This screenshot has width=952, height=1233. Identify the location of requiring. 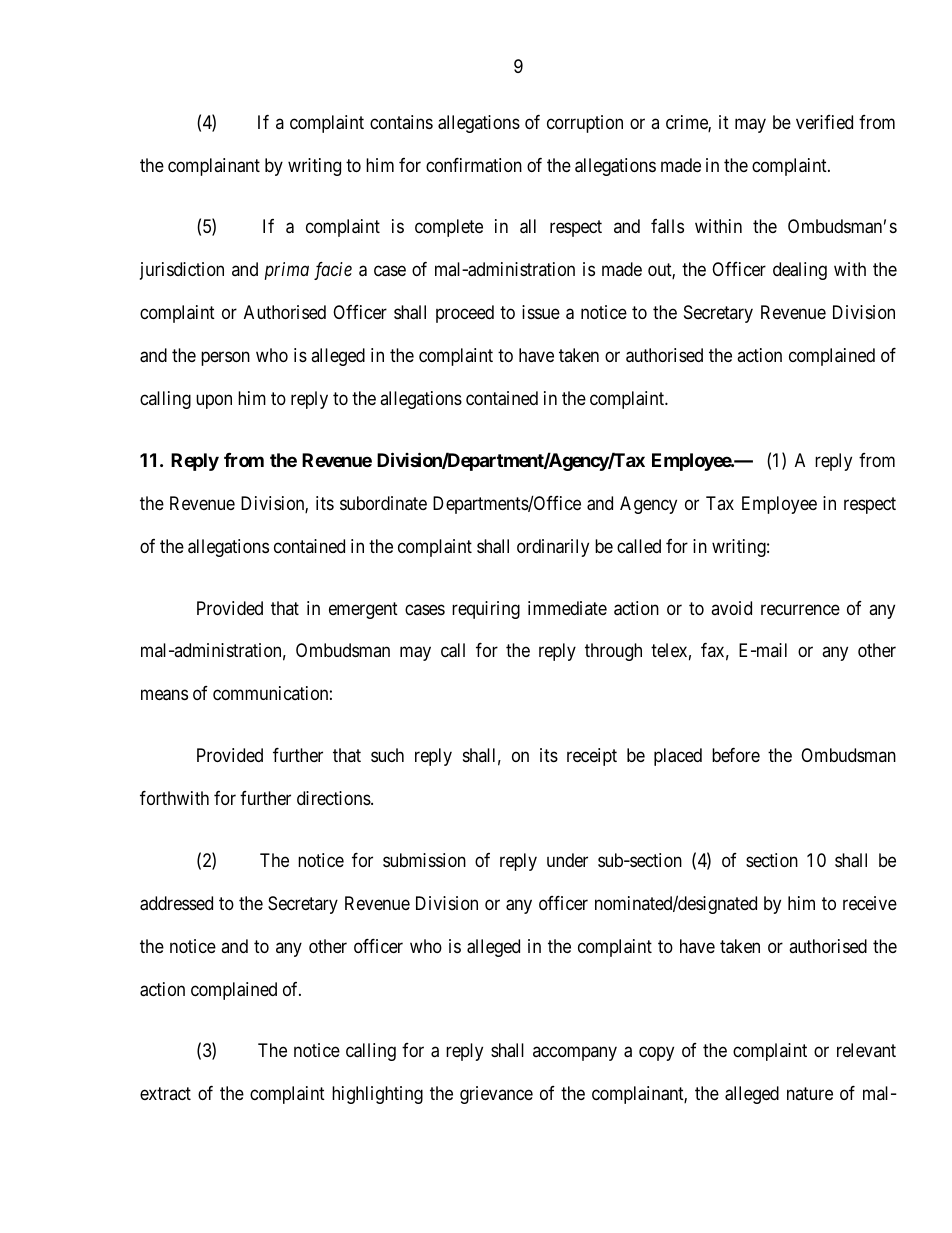
(486, 610).
